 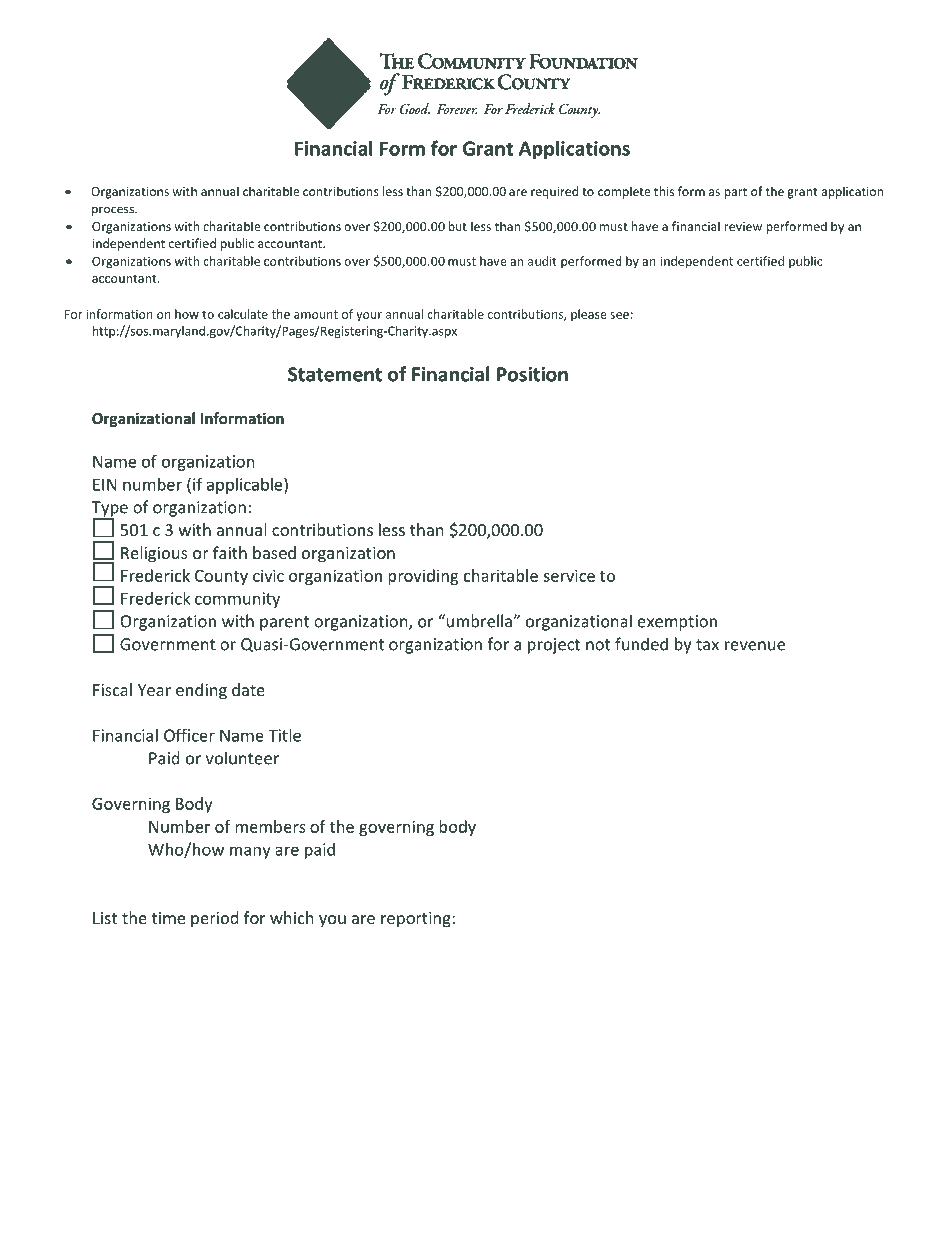 I want to click on process, so click(x=114, y=211).
